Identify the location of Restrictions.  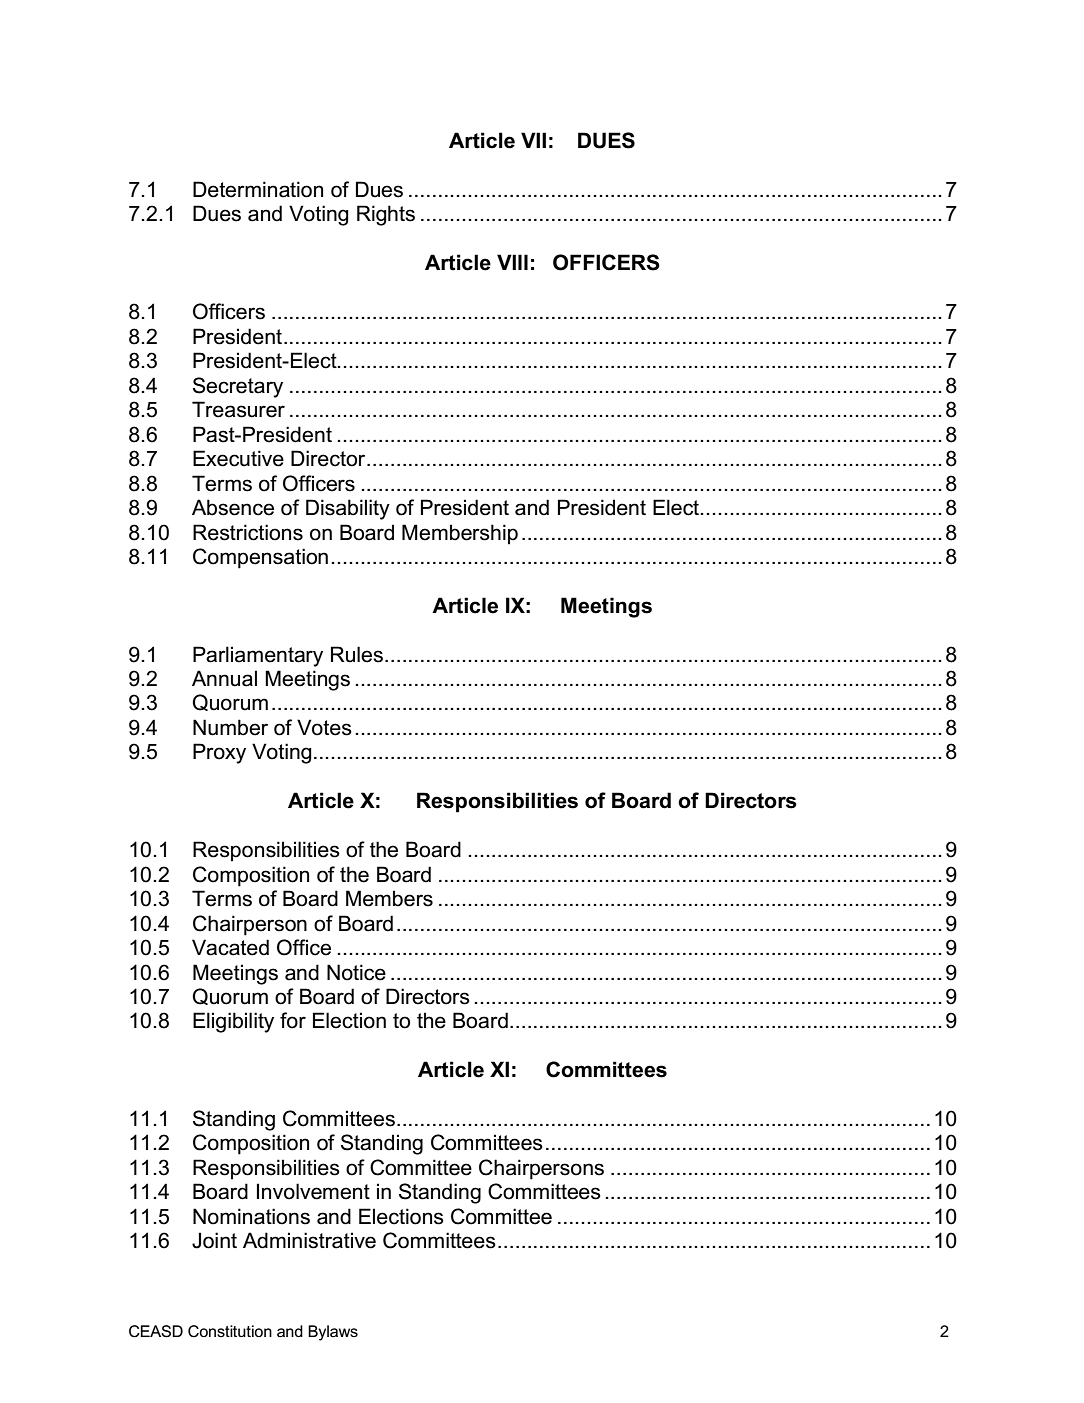
(248, 532).
